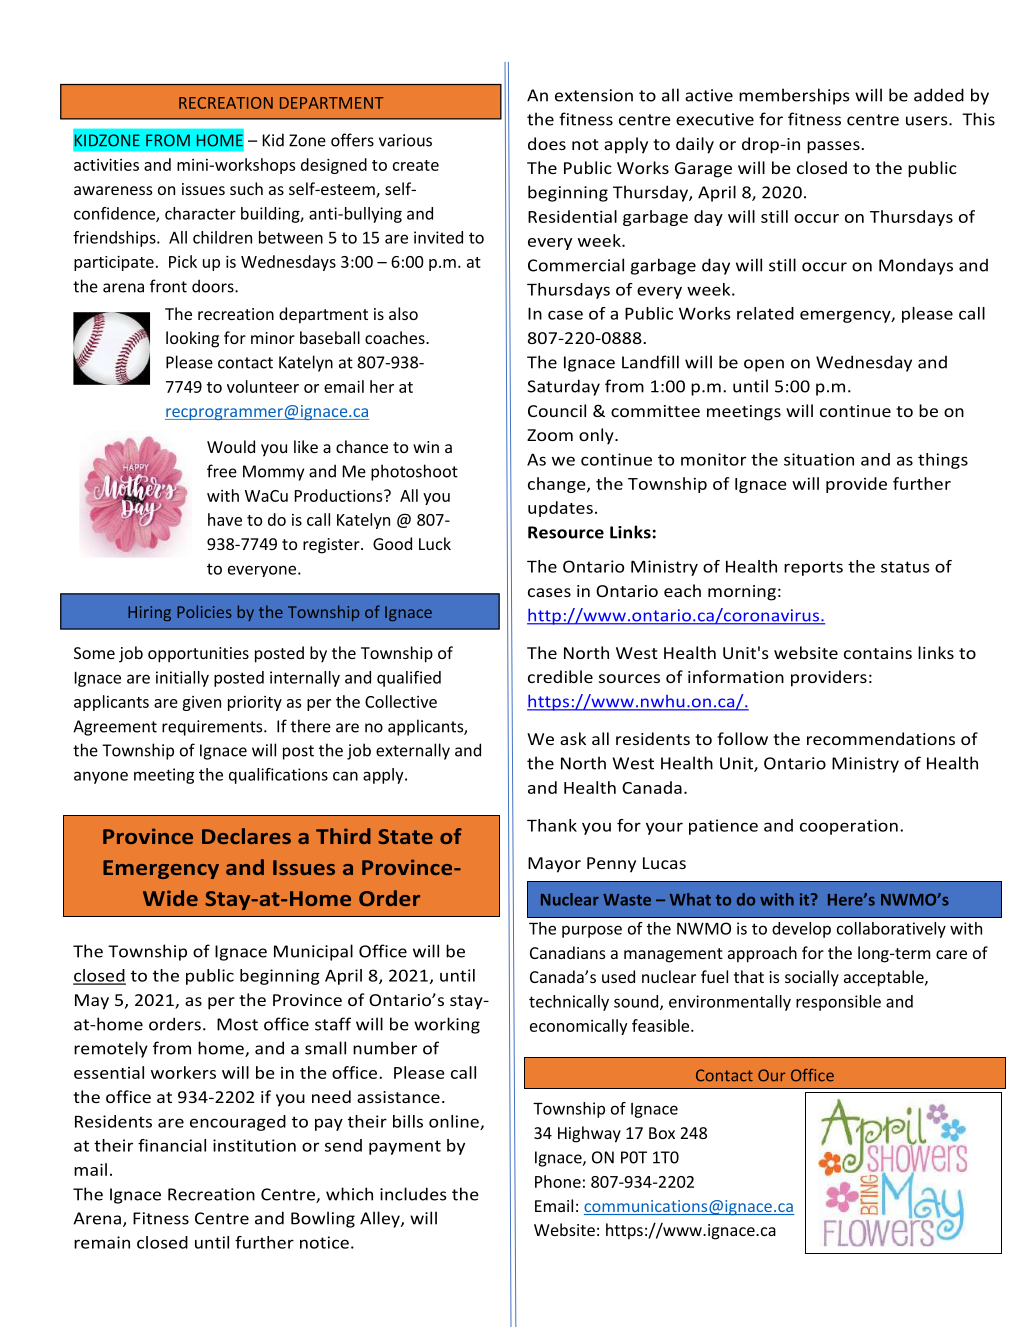 The image size is (1026, 1327). I want to click on volunteer, so click(263, 386).
